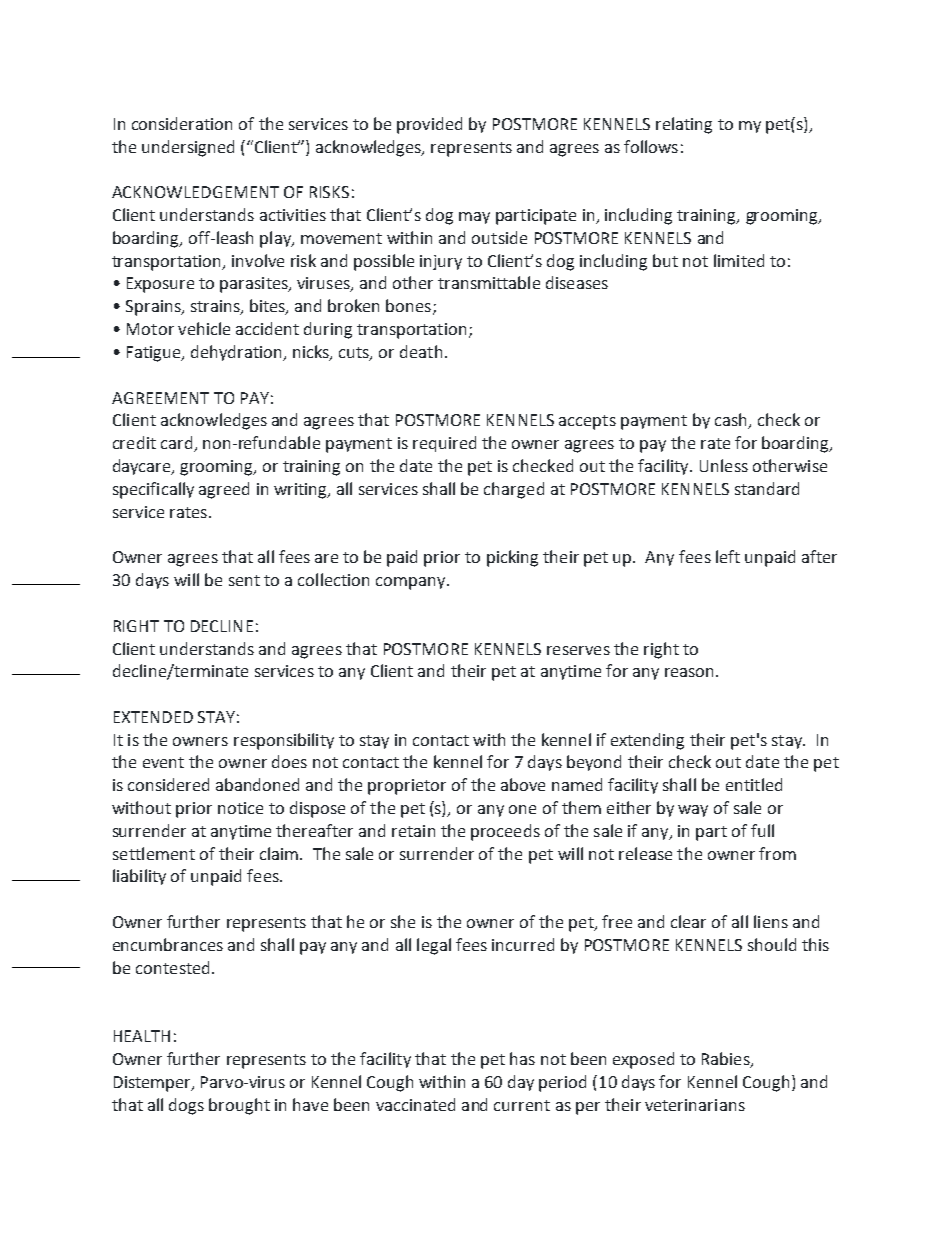  What do you see at coordinates (239, 1106) in the screenshot?
I see `brought` at bounding box center [239, 1106].
